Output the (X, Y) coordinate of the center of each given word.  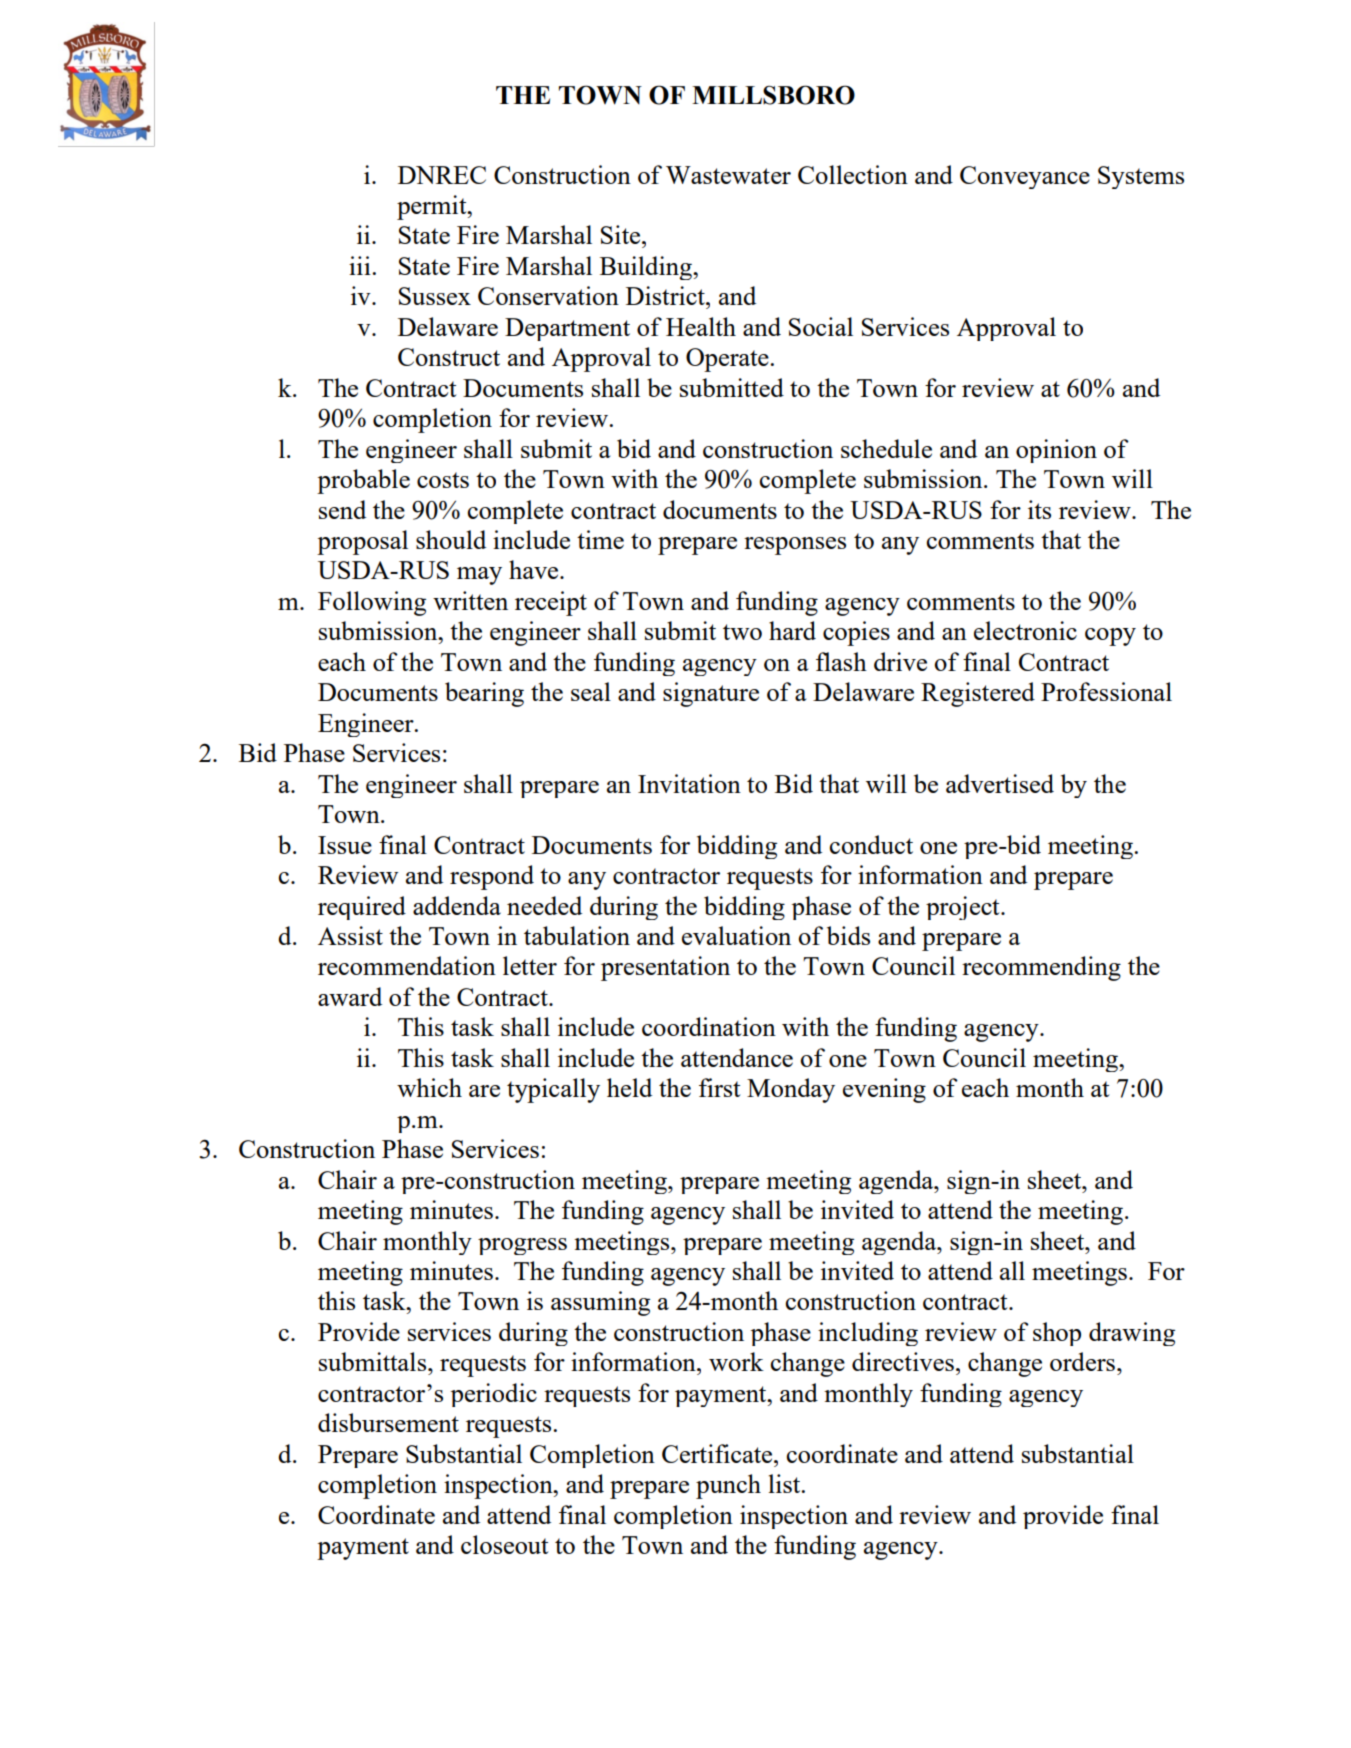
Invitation (689, 783)
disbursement (388, 1422)
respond (492, 877)
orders (1082, 1361)
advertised (1000, 783)
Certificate (718, 1453)
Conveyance (1025, 177)
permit (433, 207)
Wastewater (728, 175)
